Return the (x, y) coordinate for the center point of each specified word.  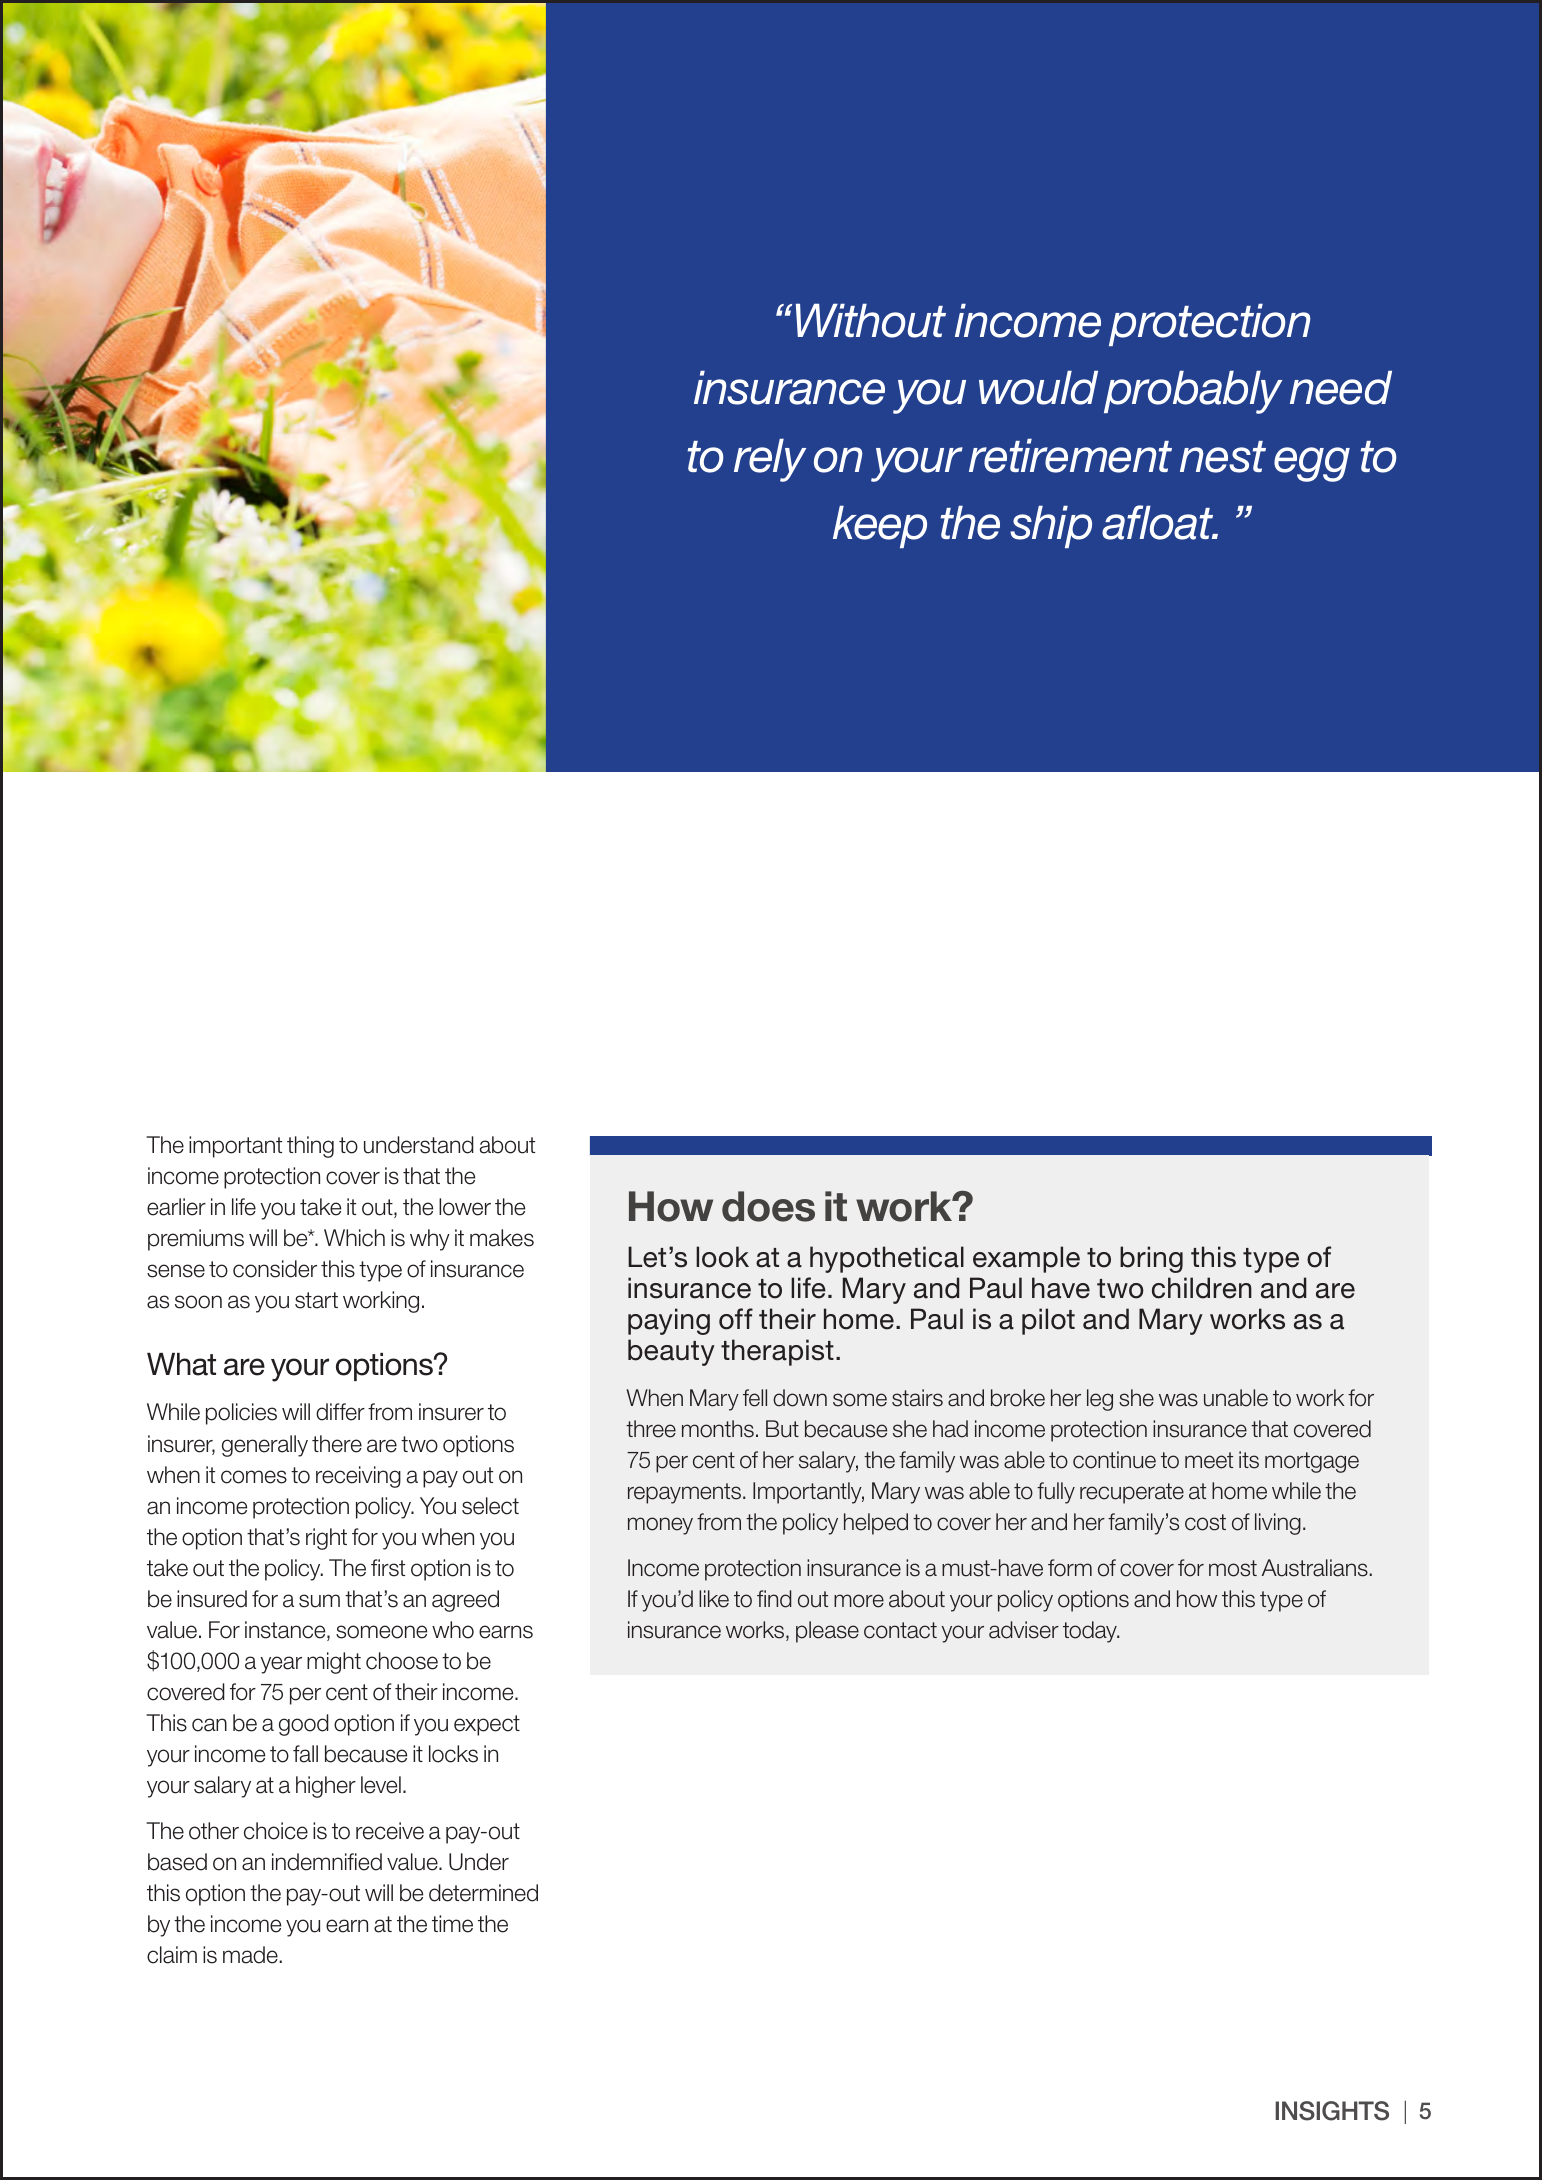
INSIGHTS (1332, 2111)
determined (483, 1893)
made (251, 1955)
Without (871, 321)
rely (770, 460)
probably (1193, 392)
